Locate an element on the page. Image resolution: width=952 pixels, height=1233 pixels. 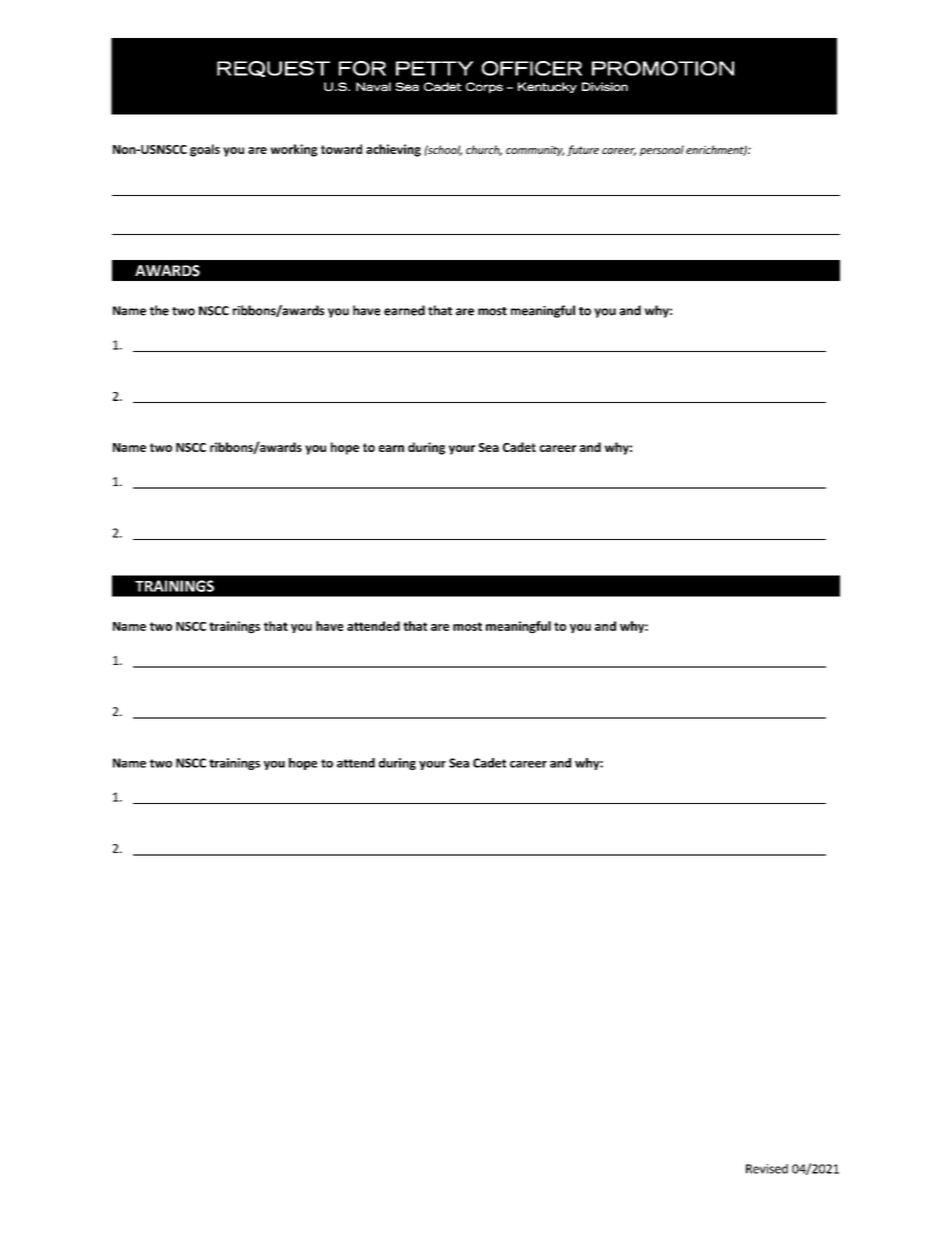
Revised is located at coordinates (767, 1169).
